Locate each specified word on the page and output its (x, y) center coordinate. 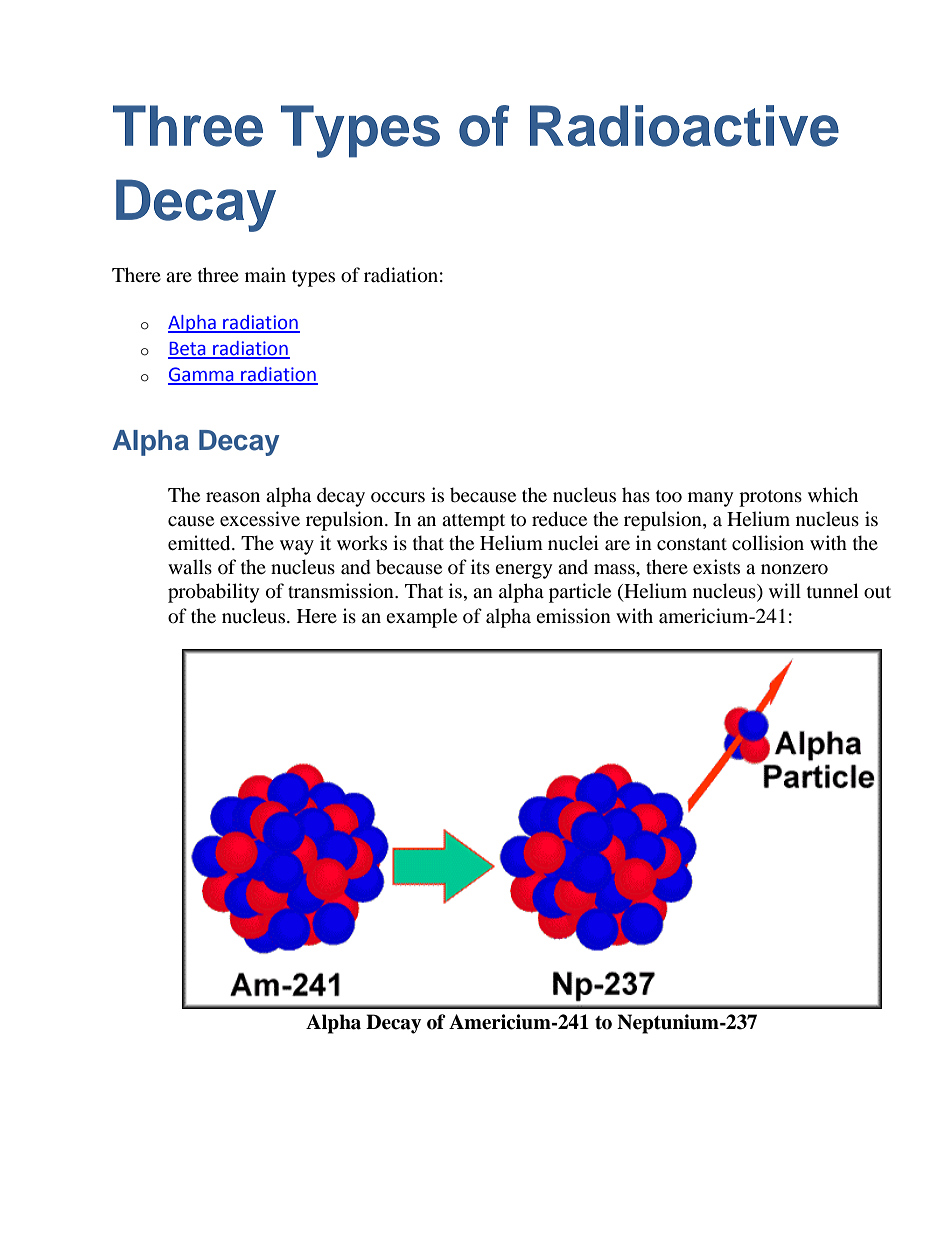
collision (768, 543)
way (297, 547)
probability (213, 593)
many (710, 499)
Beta (188, 350)
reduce (559, 519)
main (265, 274)
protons (770, 498)
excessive (260, 518)
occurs (398, 497)
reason (233, 497)
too (669, 496)
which (833, 494)
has (636, 494)
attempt (473, 522)
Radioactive (684, 126)
